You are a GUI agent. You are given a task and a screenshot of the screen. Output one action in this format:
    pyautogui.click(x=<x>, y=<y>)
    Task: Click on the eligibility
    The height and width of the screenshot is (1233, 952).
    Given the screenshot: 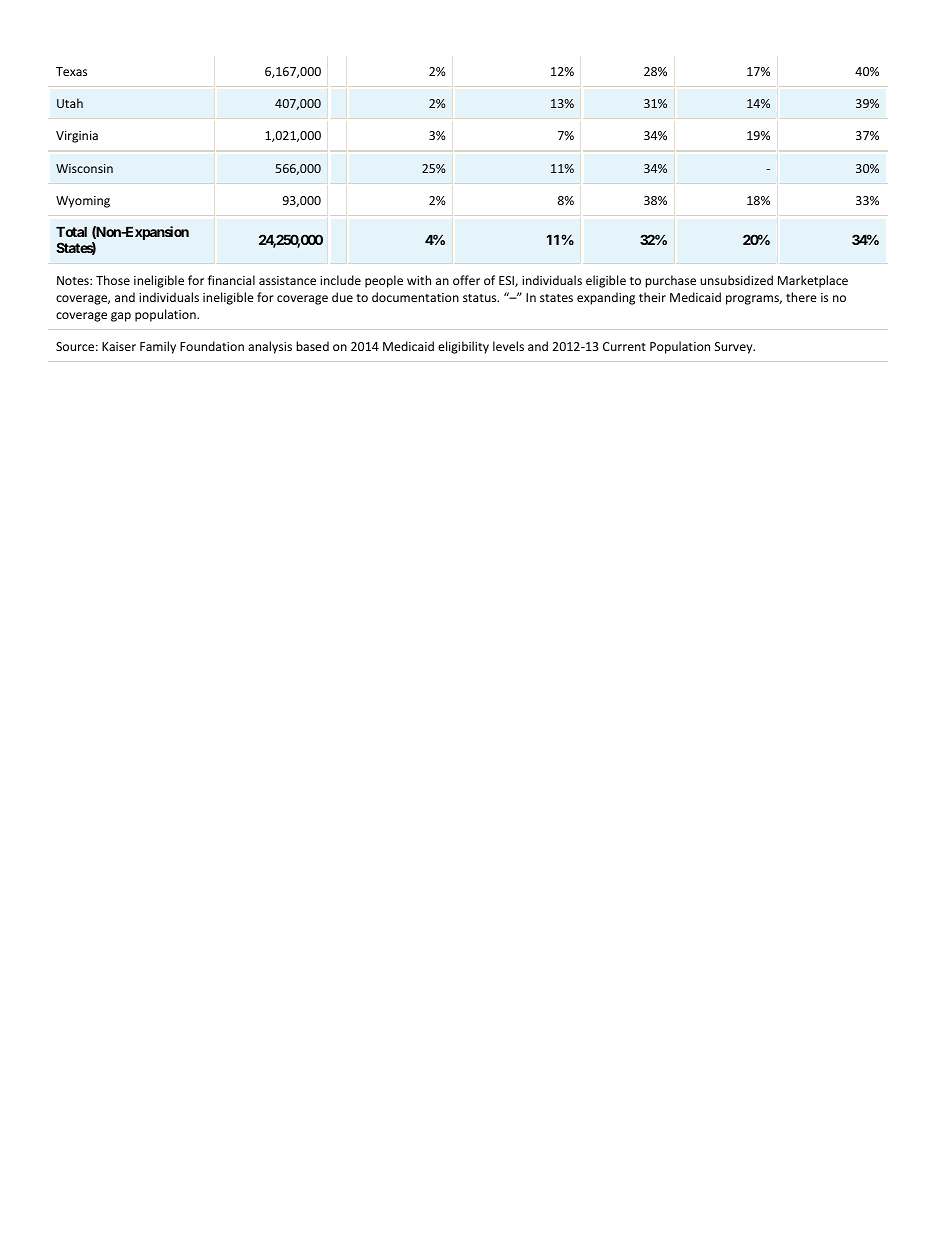 What is the action you would take?
    pyautogui.click(x=463, y=347)
